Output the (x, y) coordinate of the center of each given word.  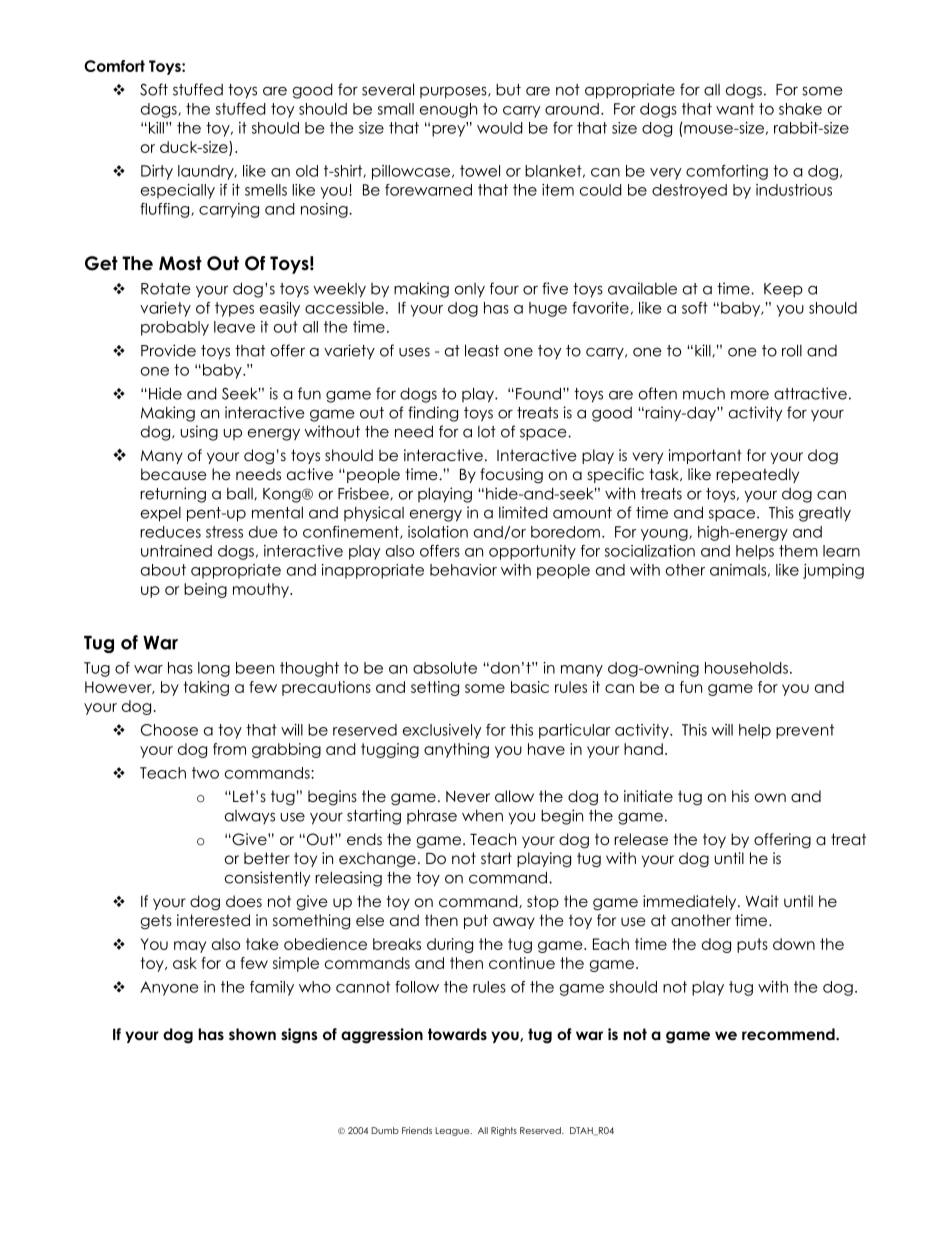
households (746, 668)
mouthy (262, 590)
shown (252, 1034)
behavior (463, 570)
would (500, 128)
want (735, 109)
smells (266, 190)
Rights (504, 1131)
